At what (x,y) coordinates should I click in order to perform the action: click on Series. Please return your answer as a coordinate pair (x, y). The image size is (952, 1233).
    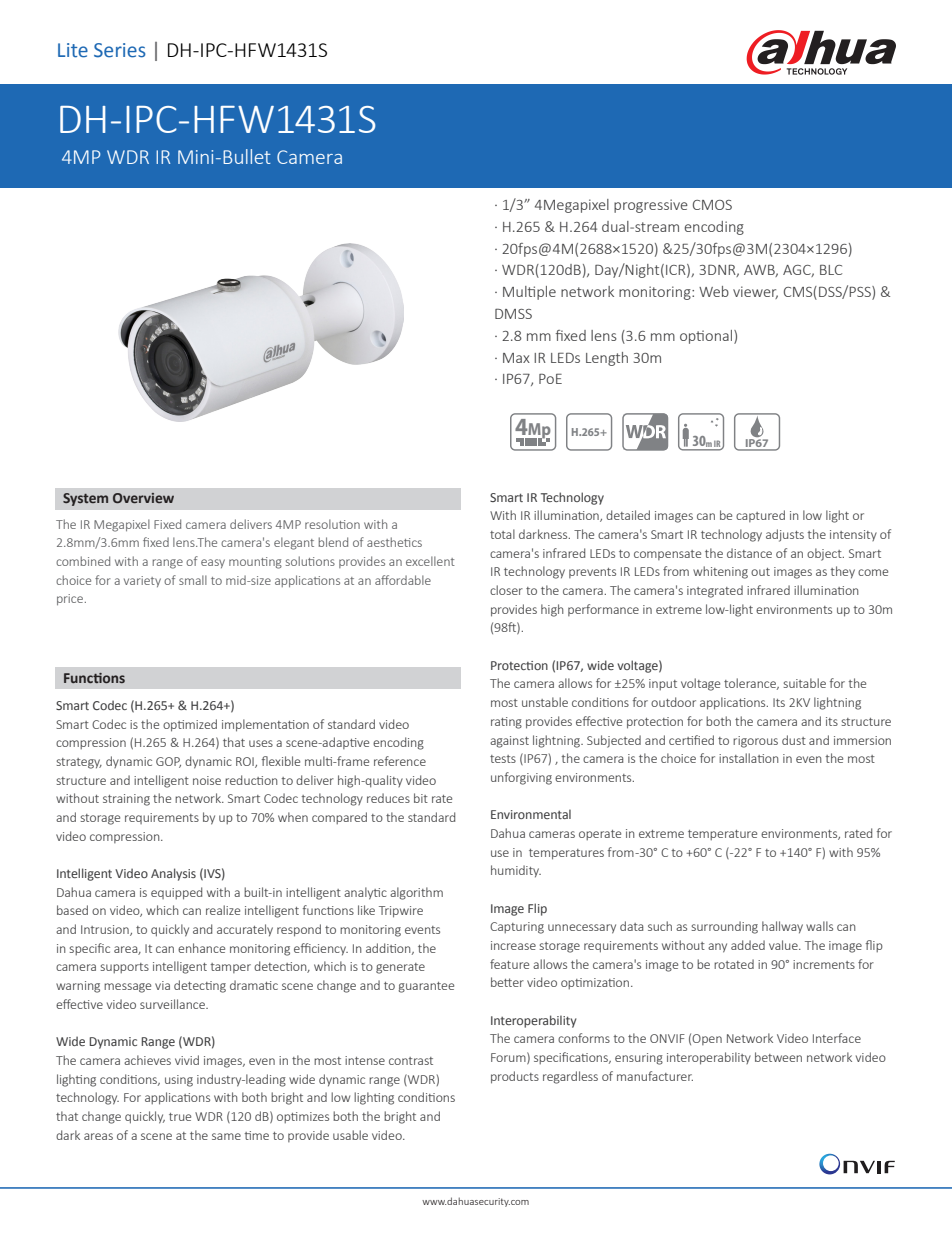
    Looking at the image, I should click on (120, 50).
